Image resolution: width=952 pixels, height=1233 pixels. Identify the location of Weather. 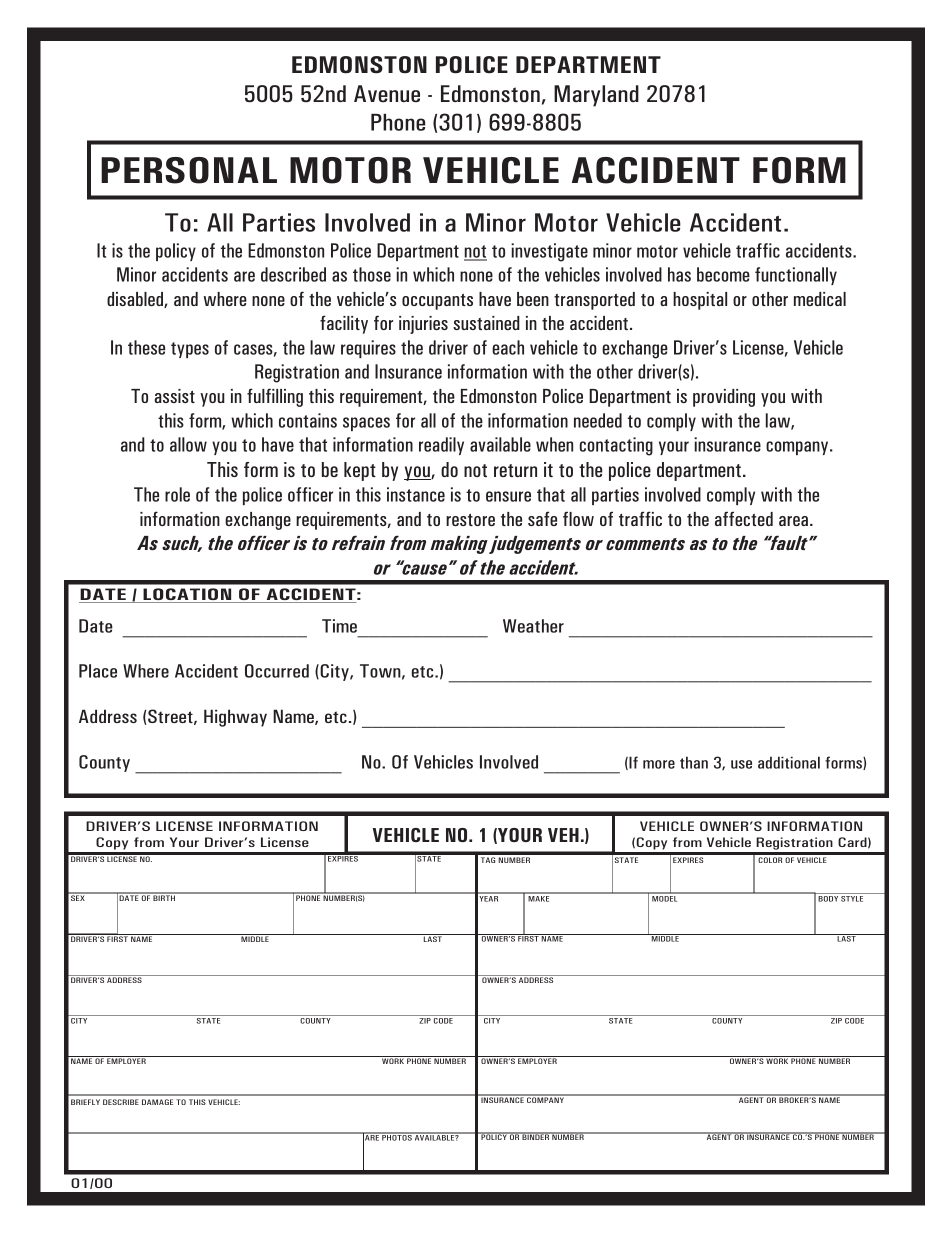
(533, 626).
